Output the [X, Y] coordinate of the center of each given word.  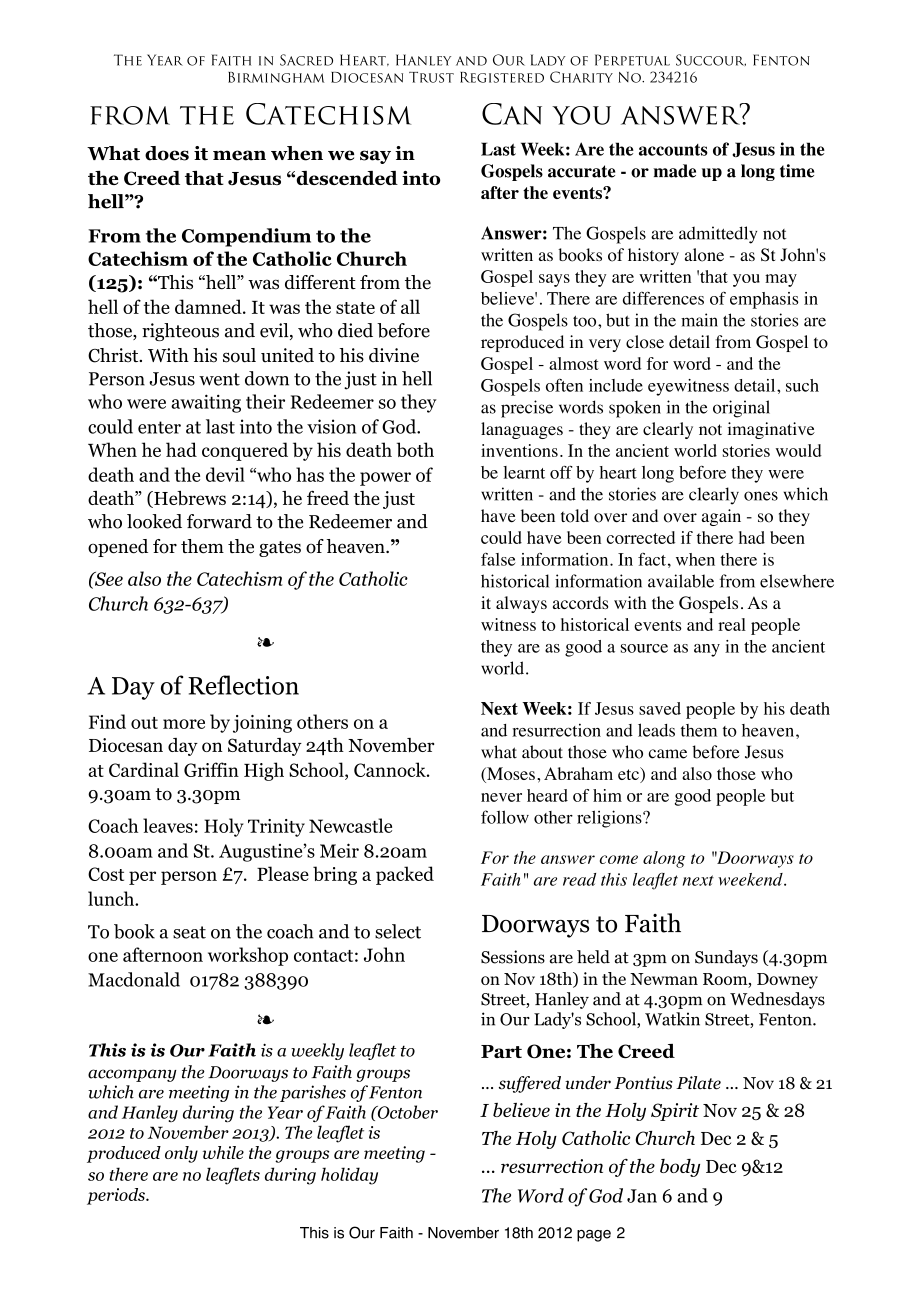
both [415, 449]
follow [505, 817]
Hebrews [189, 499]
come [619, 859]
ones [761, 496]
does [167, 153]
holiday [349, 1176]
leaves [168, 825]
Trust [431, 77]
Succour [711, 60]
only [181, 1154]
